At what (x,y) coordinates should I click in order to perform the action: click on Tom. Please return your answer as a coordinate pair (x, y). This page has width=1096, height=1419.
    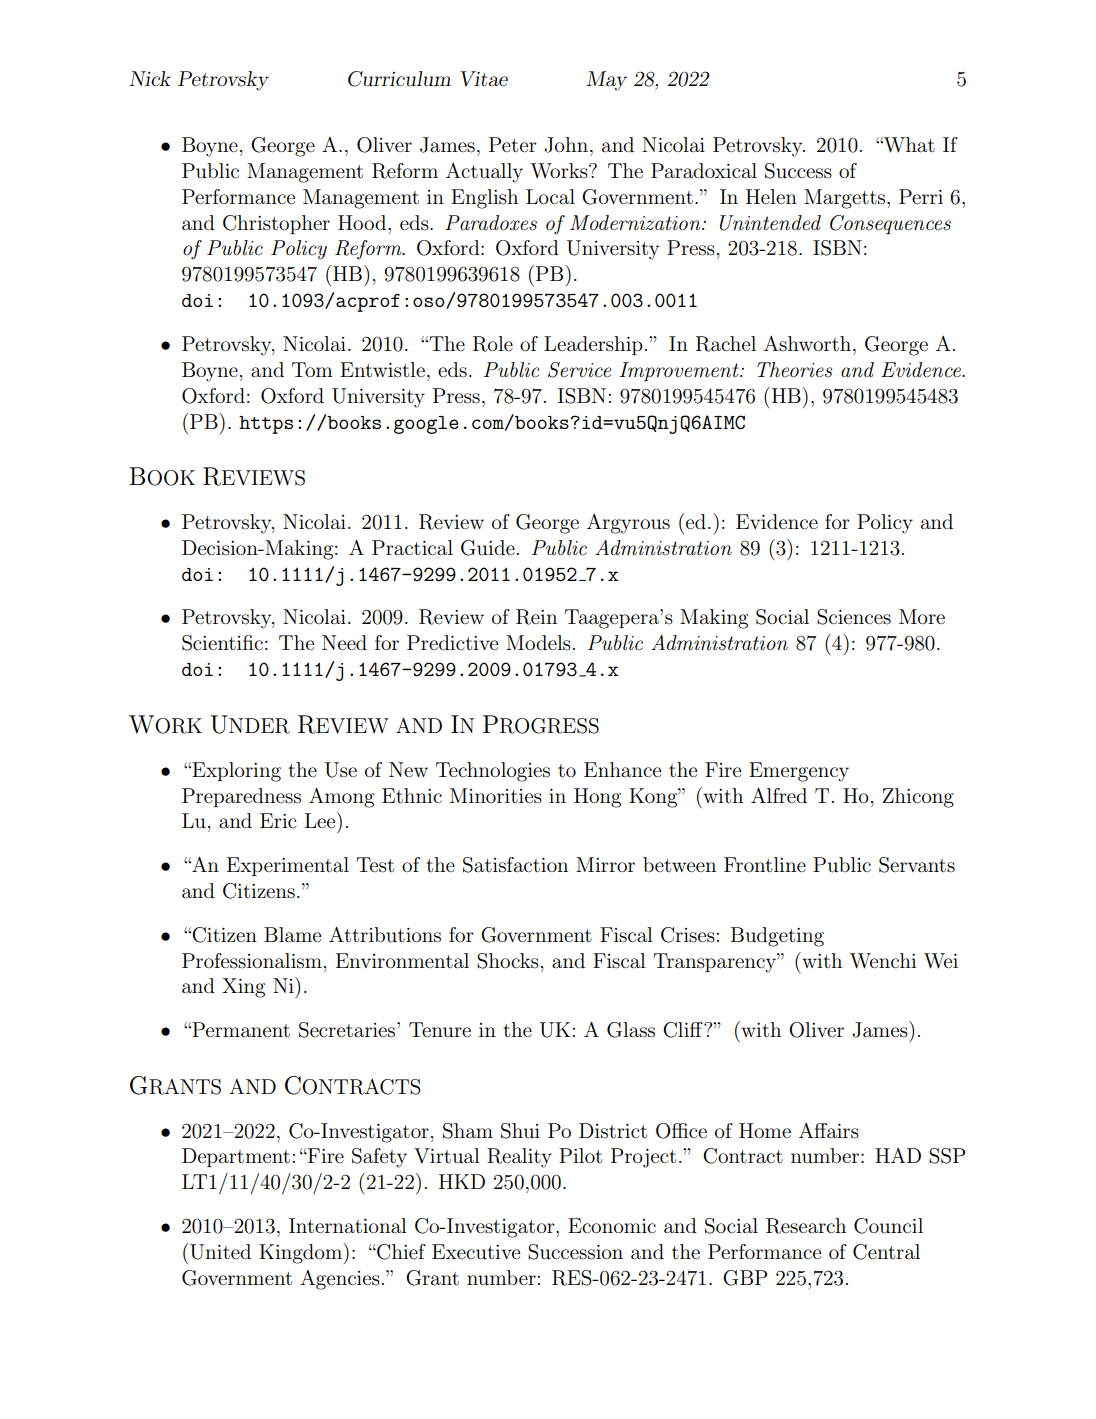
    Looking at the image, I should click on (312, 369).
